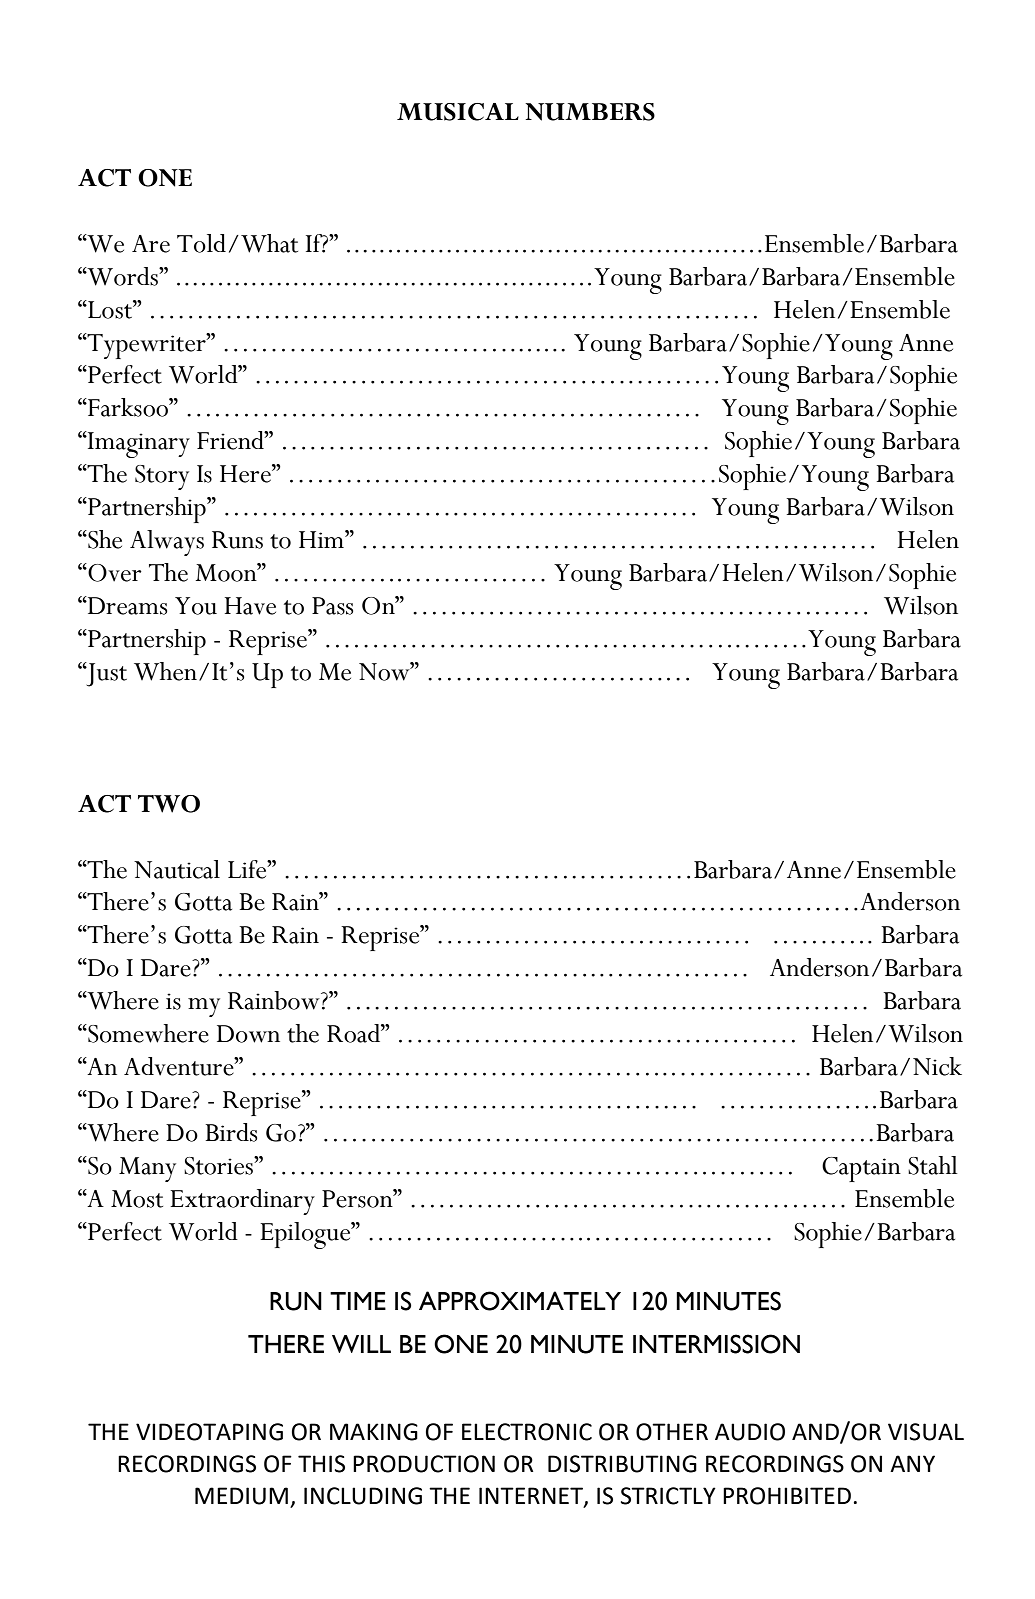 The image size is (1035, 1599). What do you see at coordinates (242, 1202) in the document?
I see `Extraordinary` at bounding box center [242, 1202].
